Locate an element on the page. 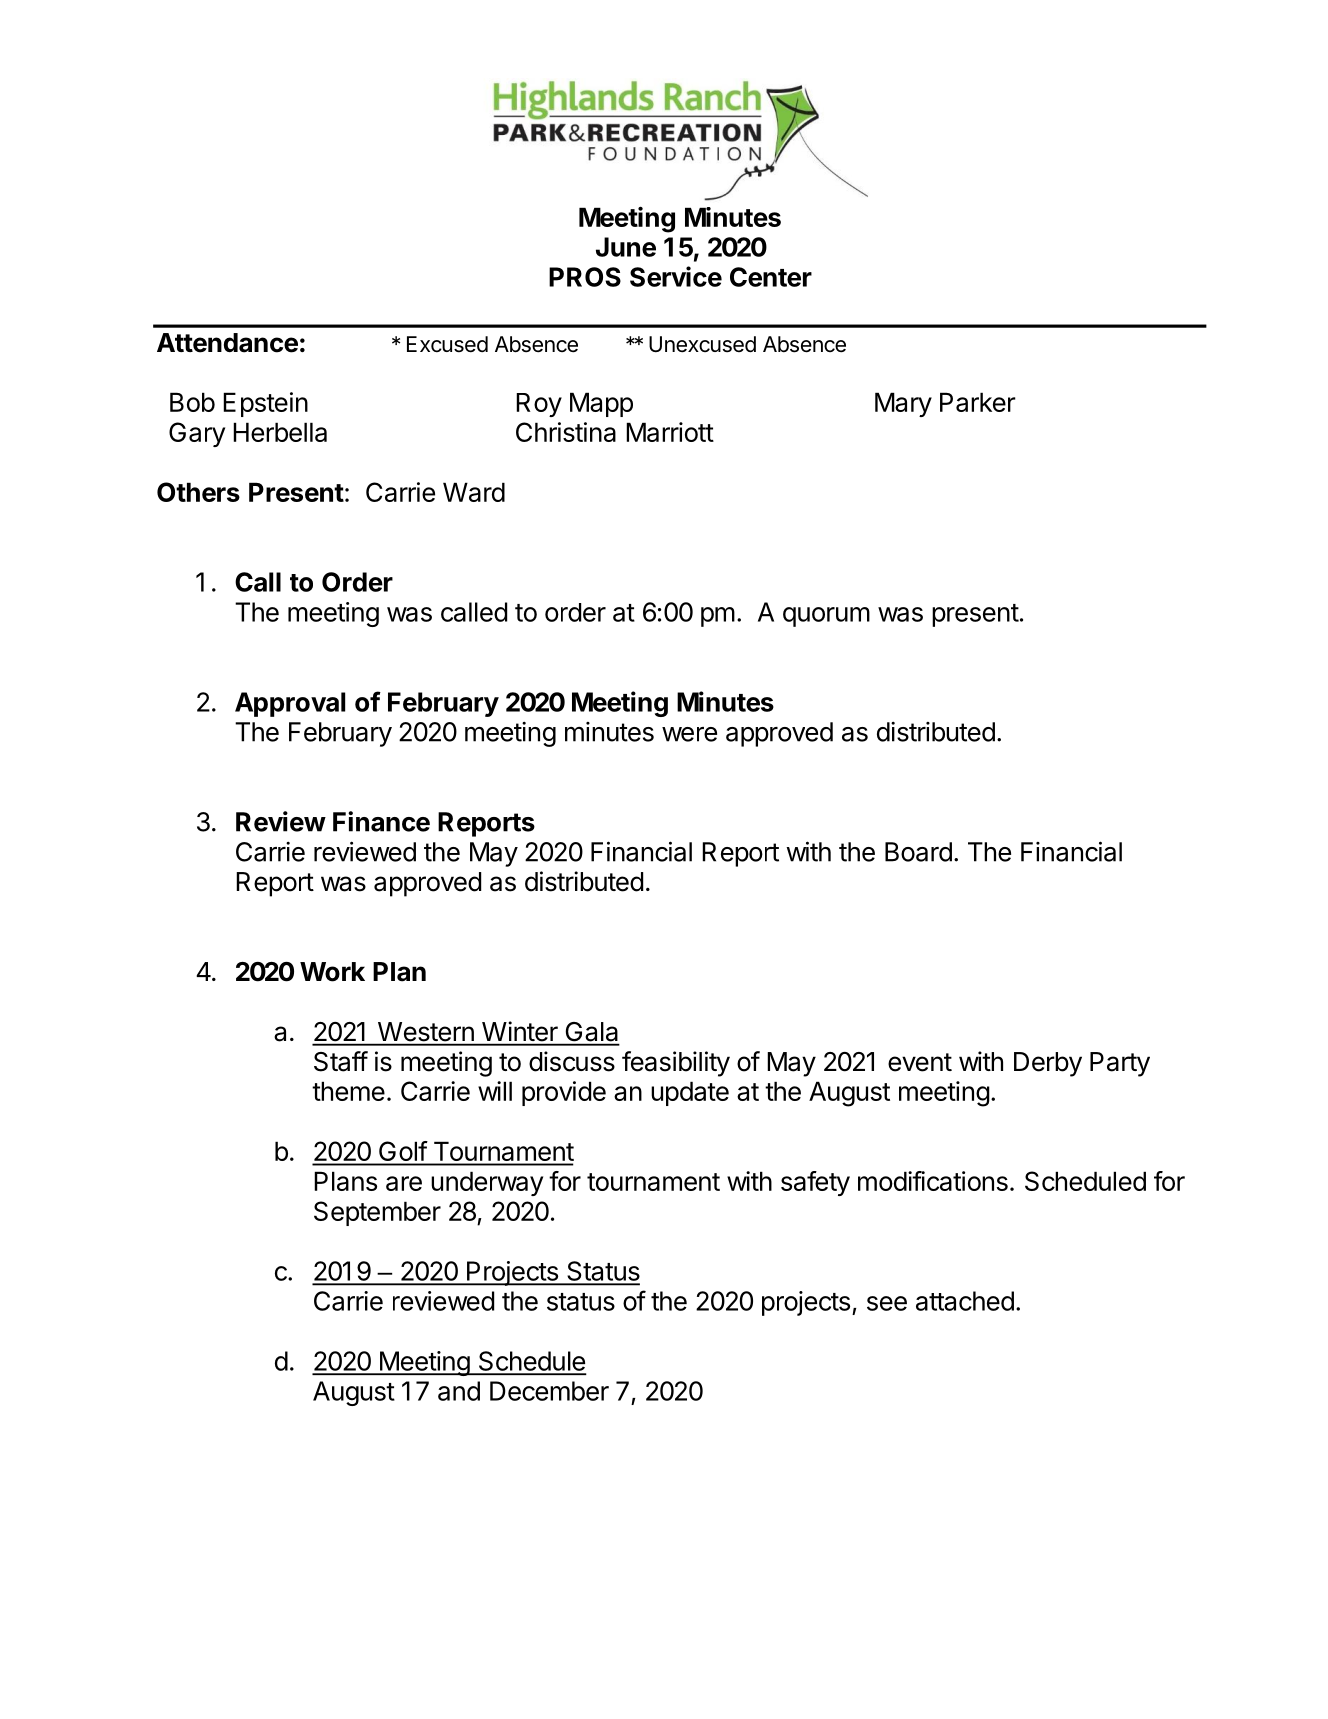 This document has width=1328, height=1719. theme is located at coordinates (348, 1091).
